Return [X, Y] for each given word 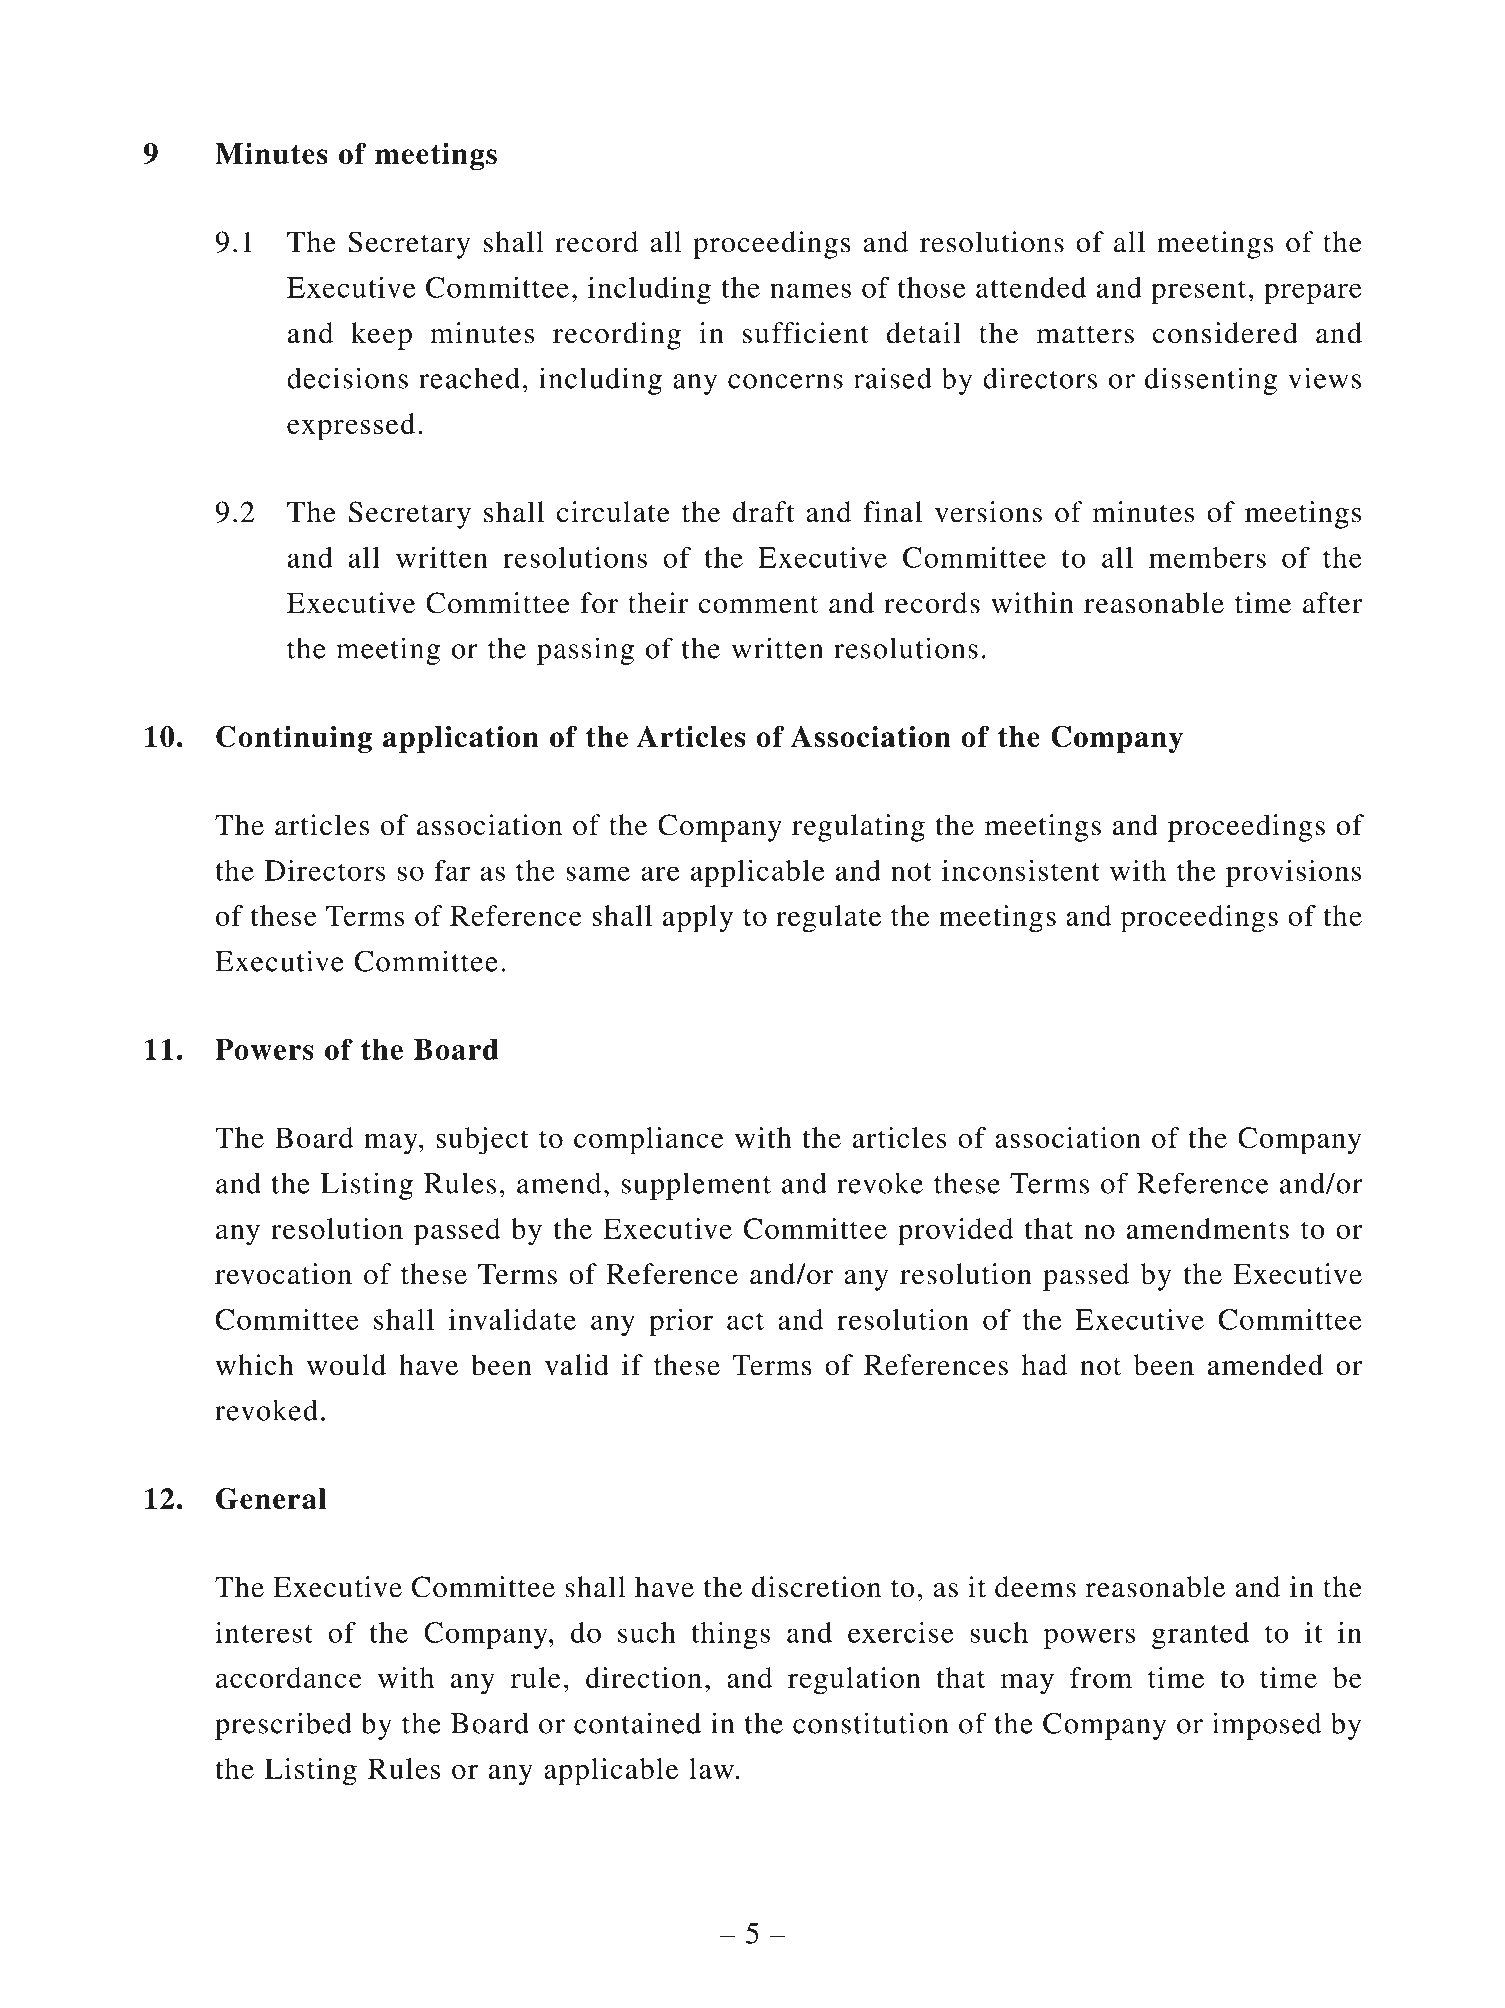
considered [1225, 333]
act [745, 1321]
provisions [1293, 873]
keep [381, 336]
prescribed [283, 1726]
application [461, 739]
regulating [858, 828]
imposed [1266, 1726]
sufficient [806, 333]
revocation [283, 1274]
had [1045, 1365]
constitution [870, 1723]
